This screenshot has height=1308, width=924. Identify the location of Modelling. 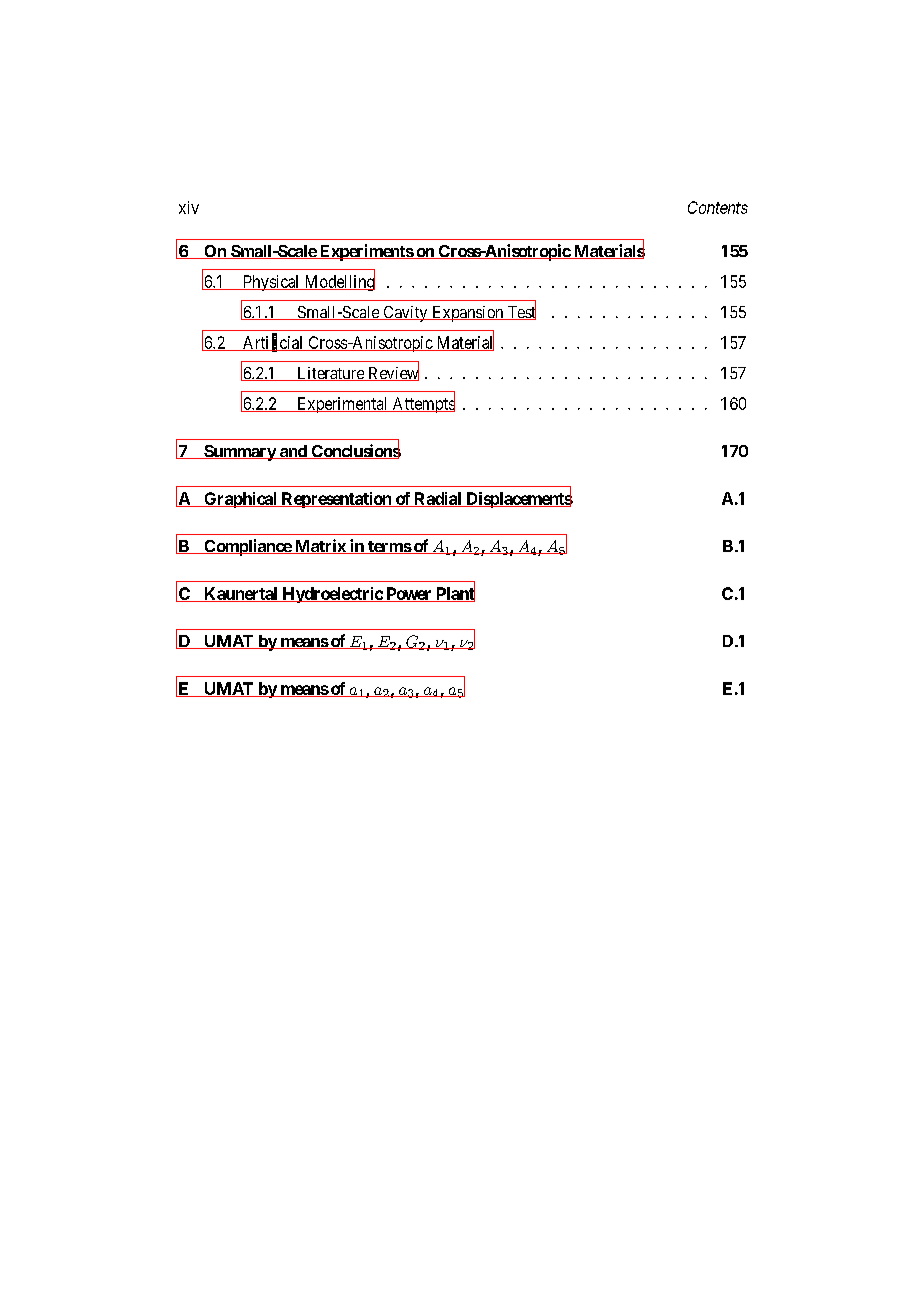
(338, 282).
